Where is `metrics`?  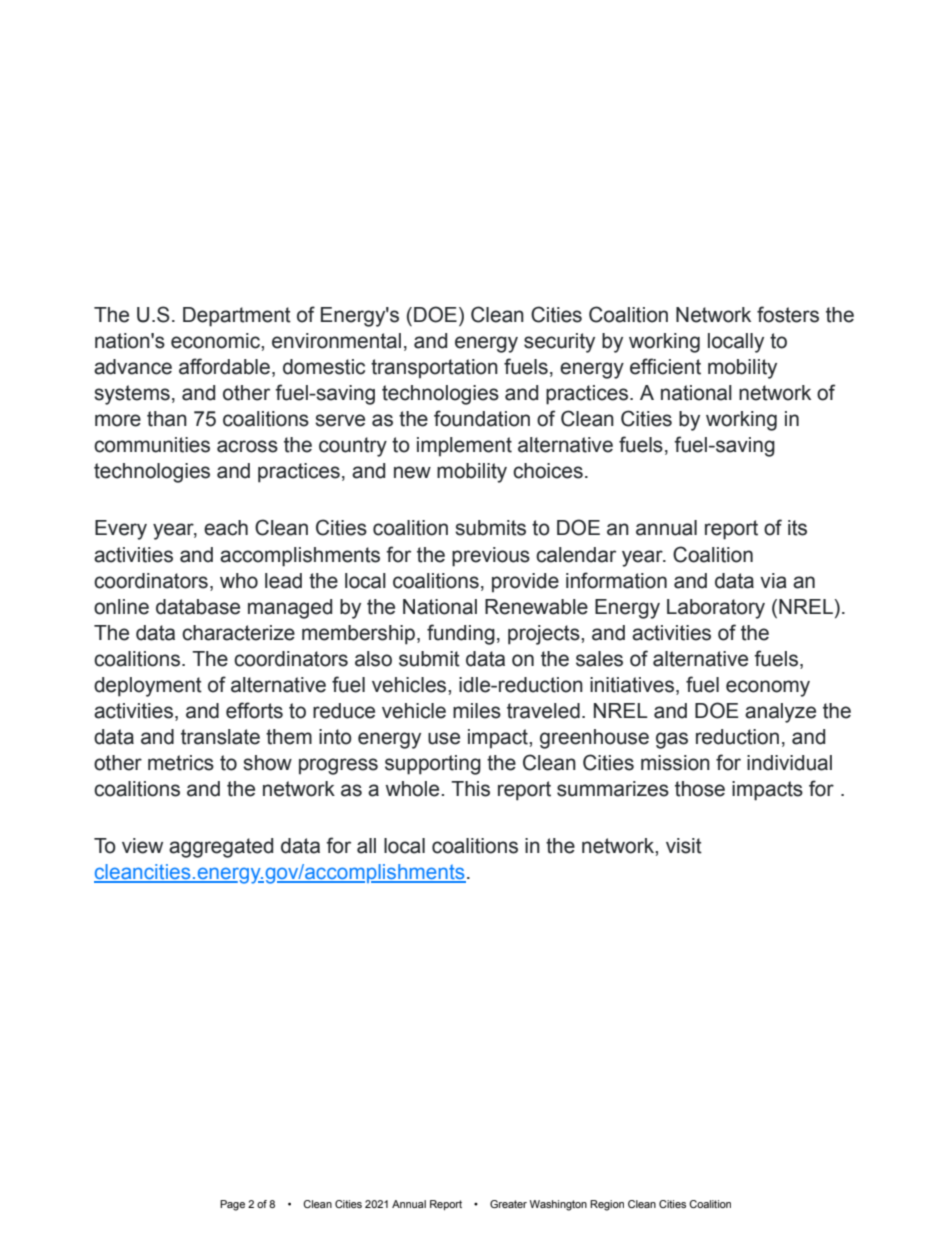
metrics is located at coordinates (181, 763).
